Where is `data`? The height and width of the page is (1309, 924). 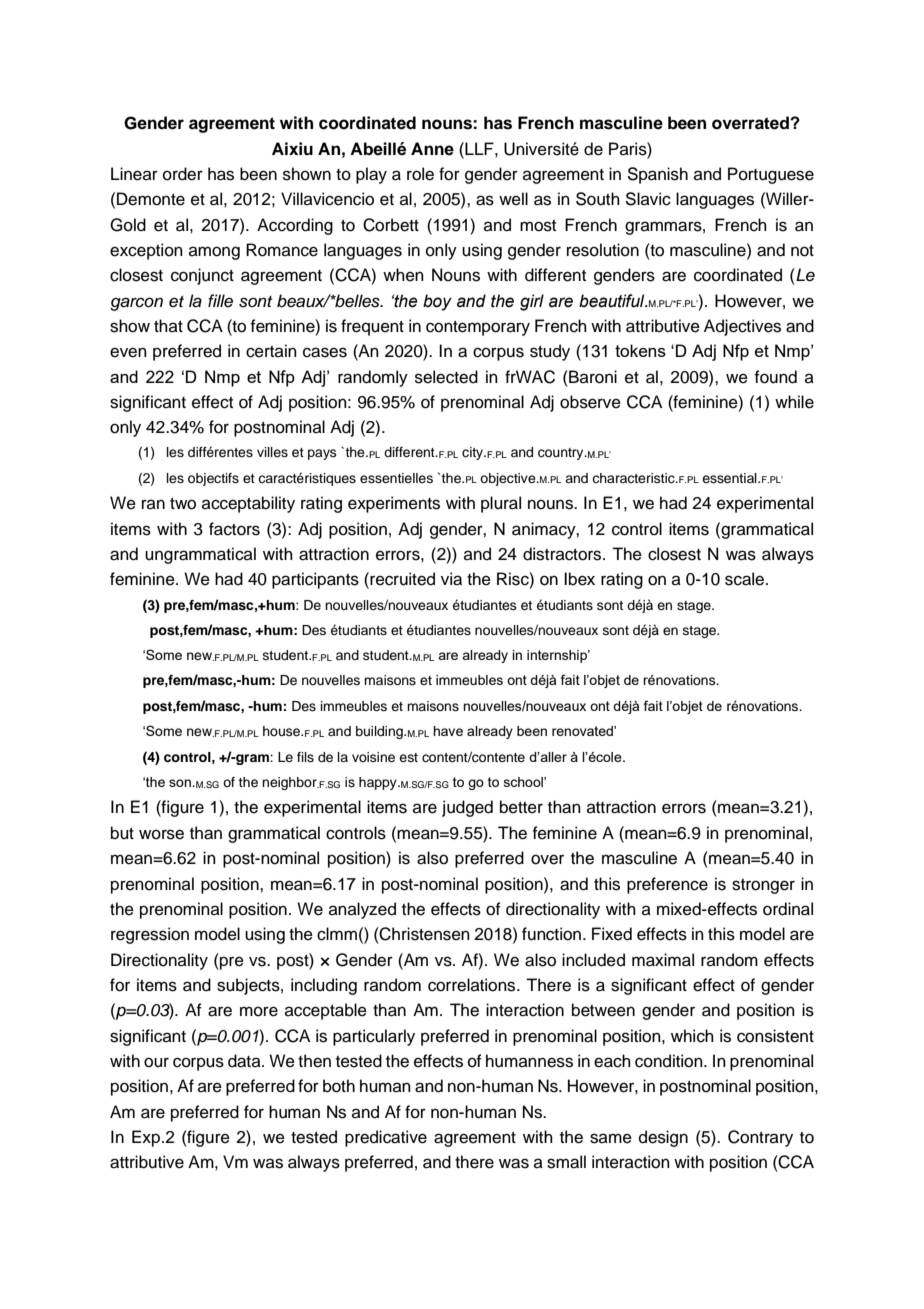 data is located at coordinates (245, 1061).
